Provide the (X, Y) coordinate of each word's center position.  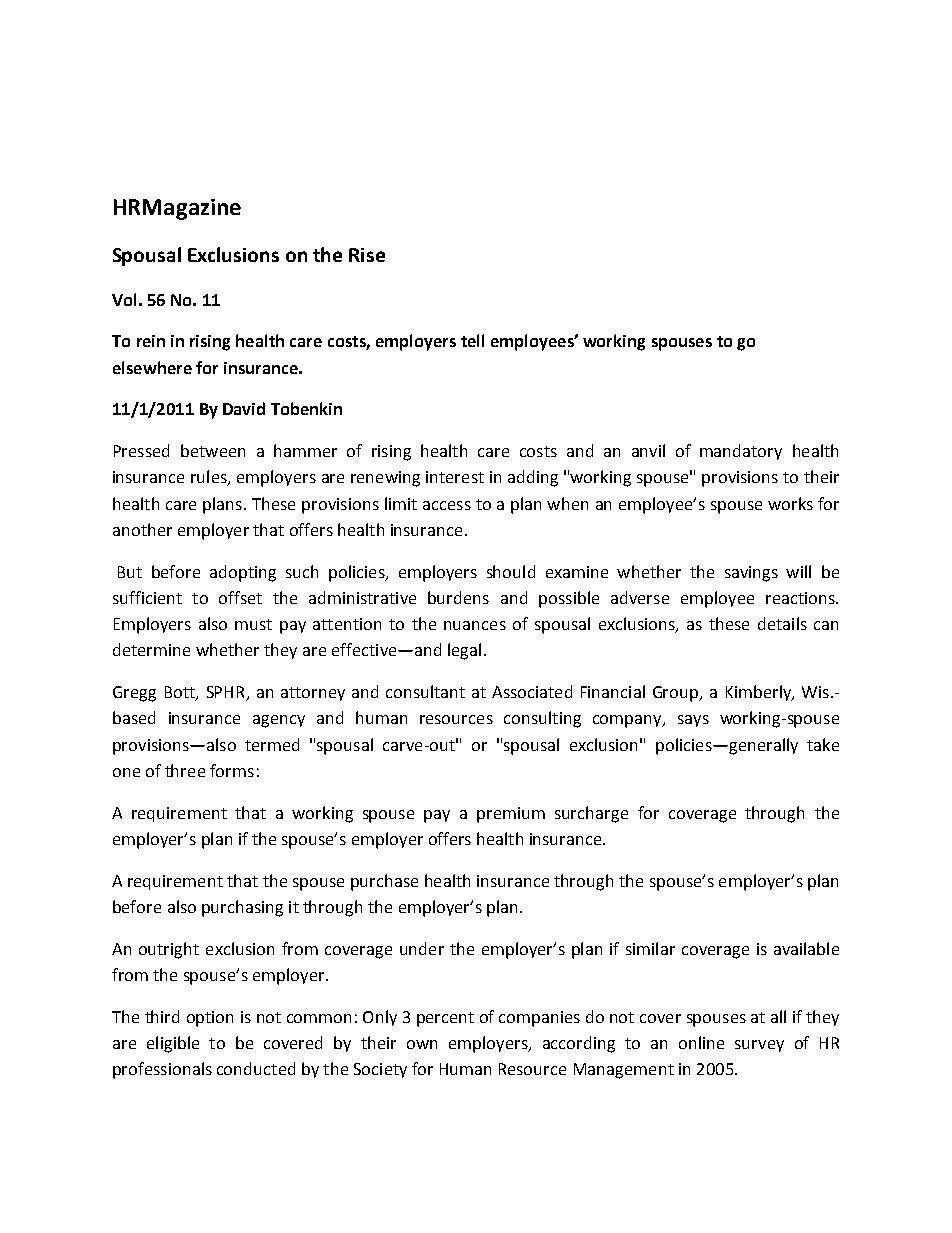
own (422, 1044)
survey (759, 1046)
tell (472, 340)
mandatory (741, 452)
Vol (124, 299)
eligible (173, 1044)
